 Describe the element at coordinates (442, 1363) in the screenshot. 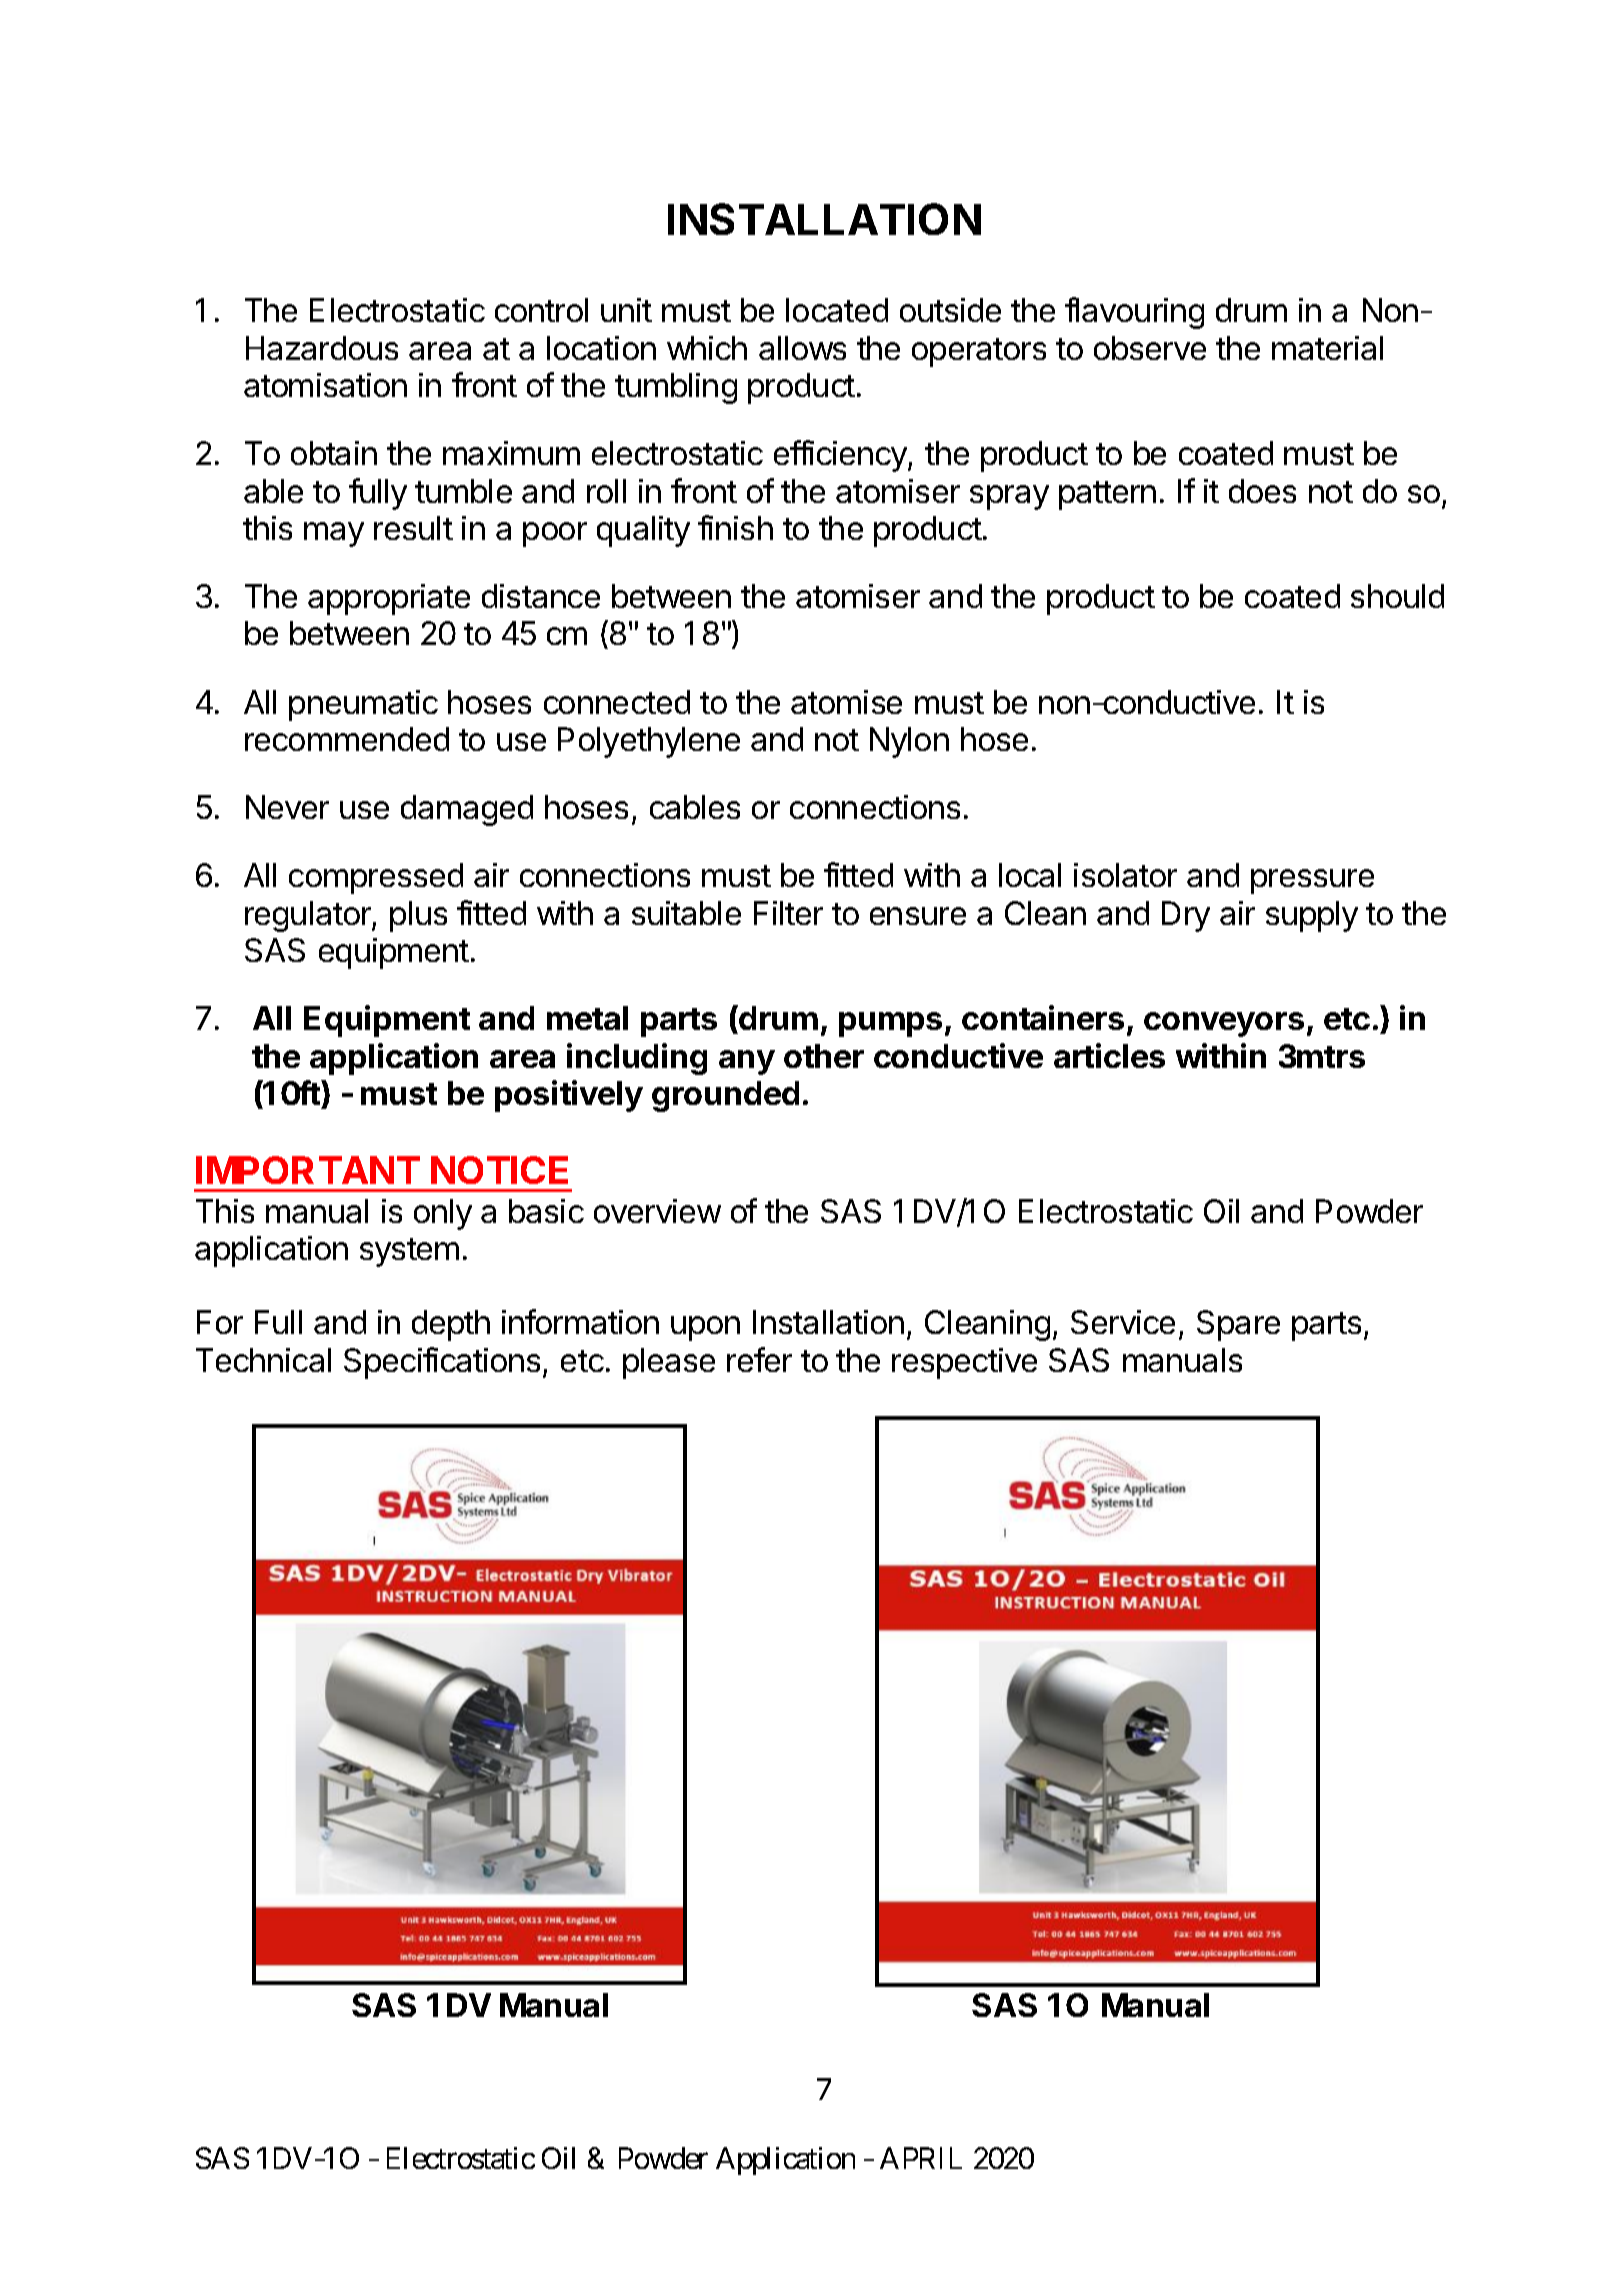

I see `Specifications` at that location.
